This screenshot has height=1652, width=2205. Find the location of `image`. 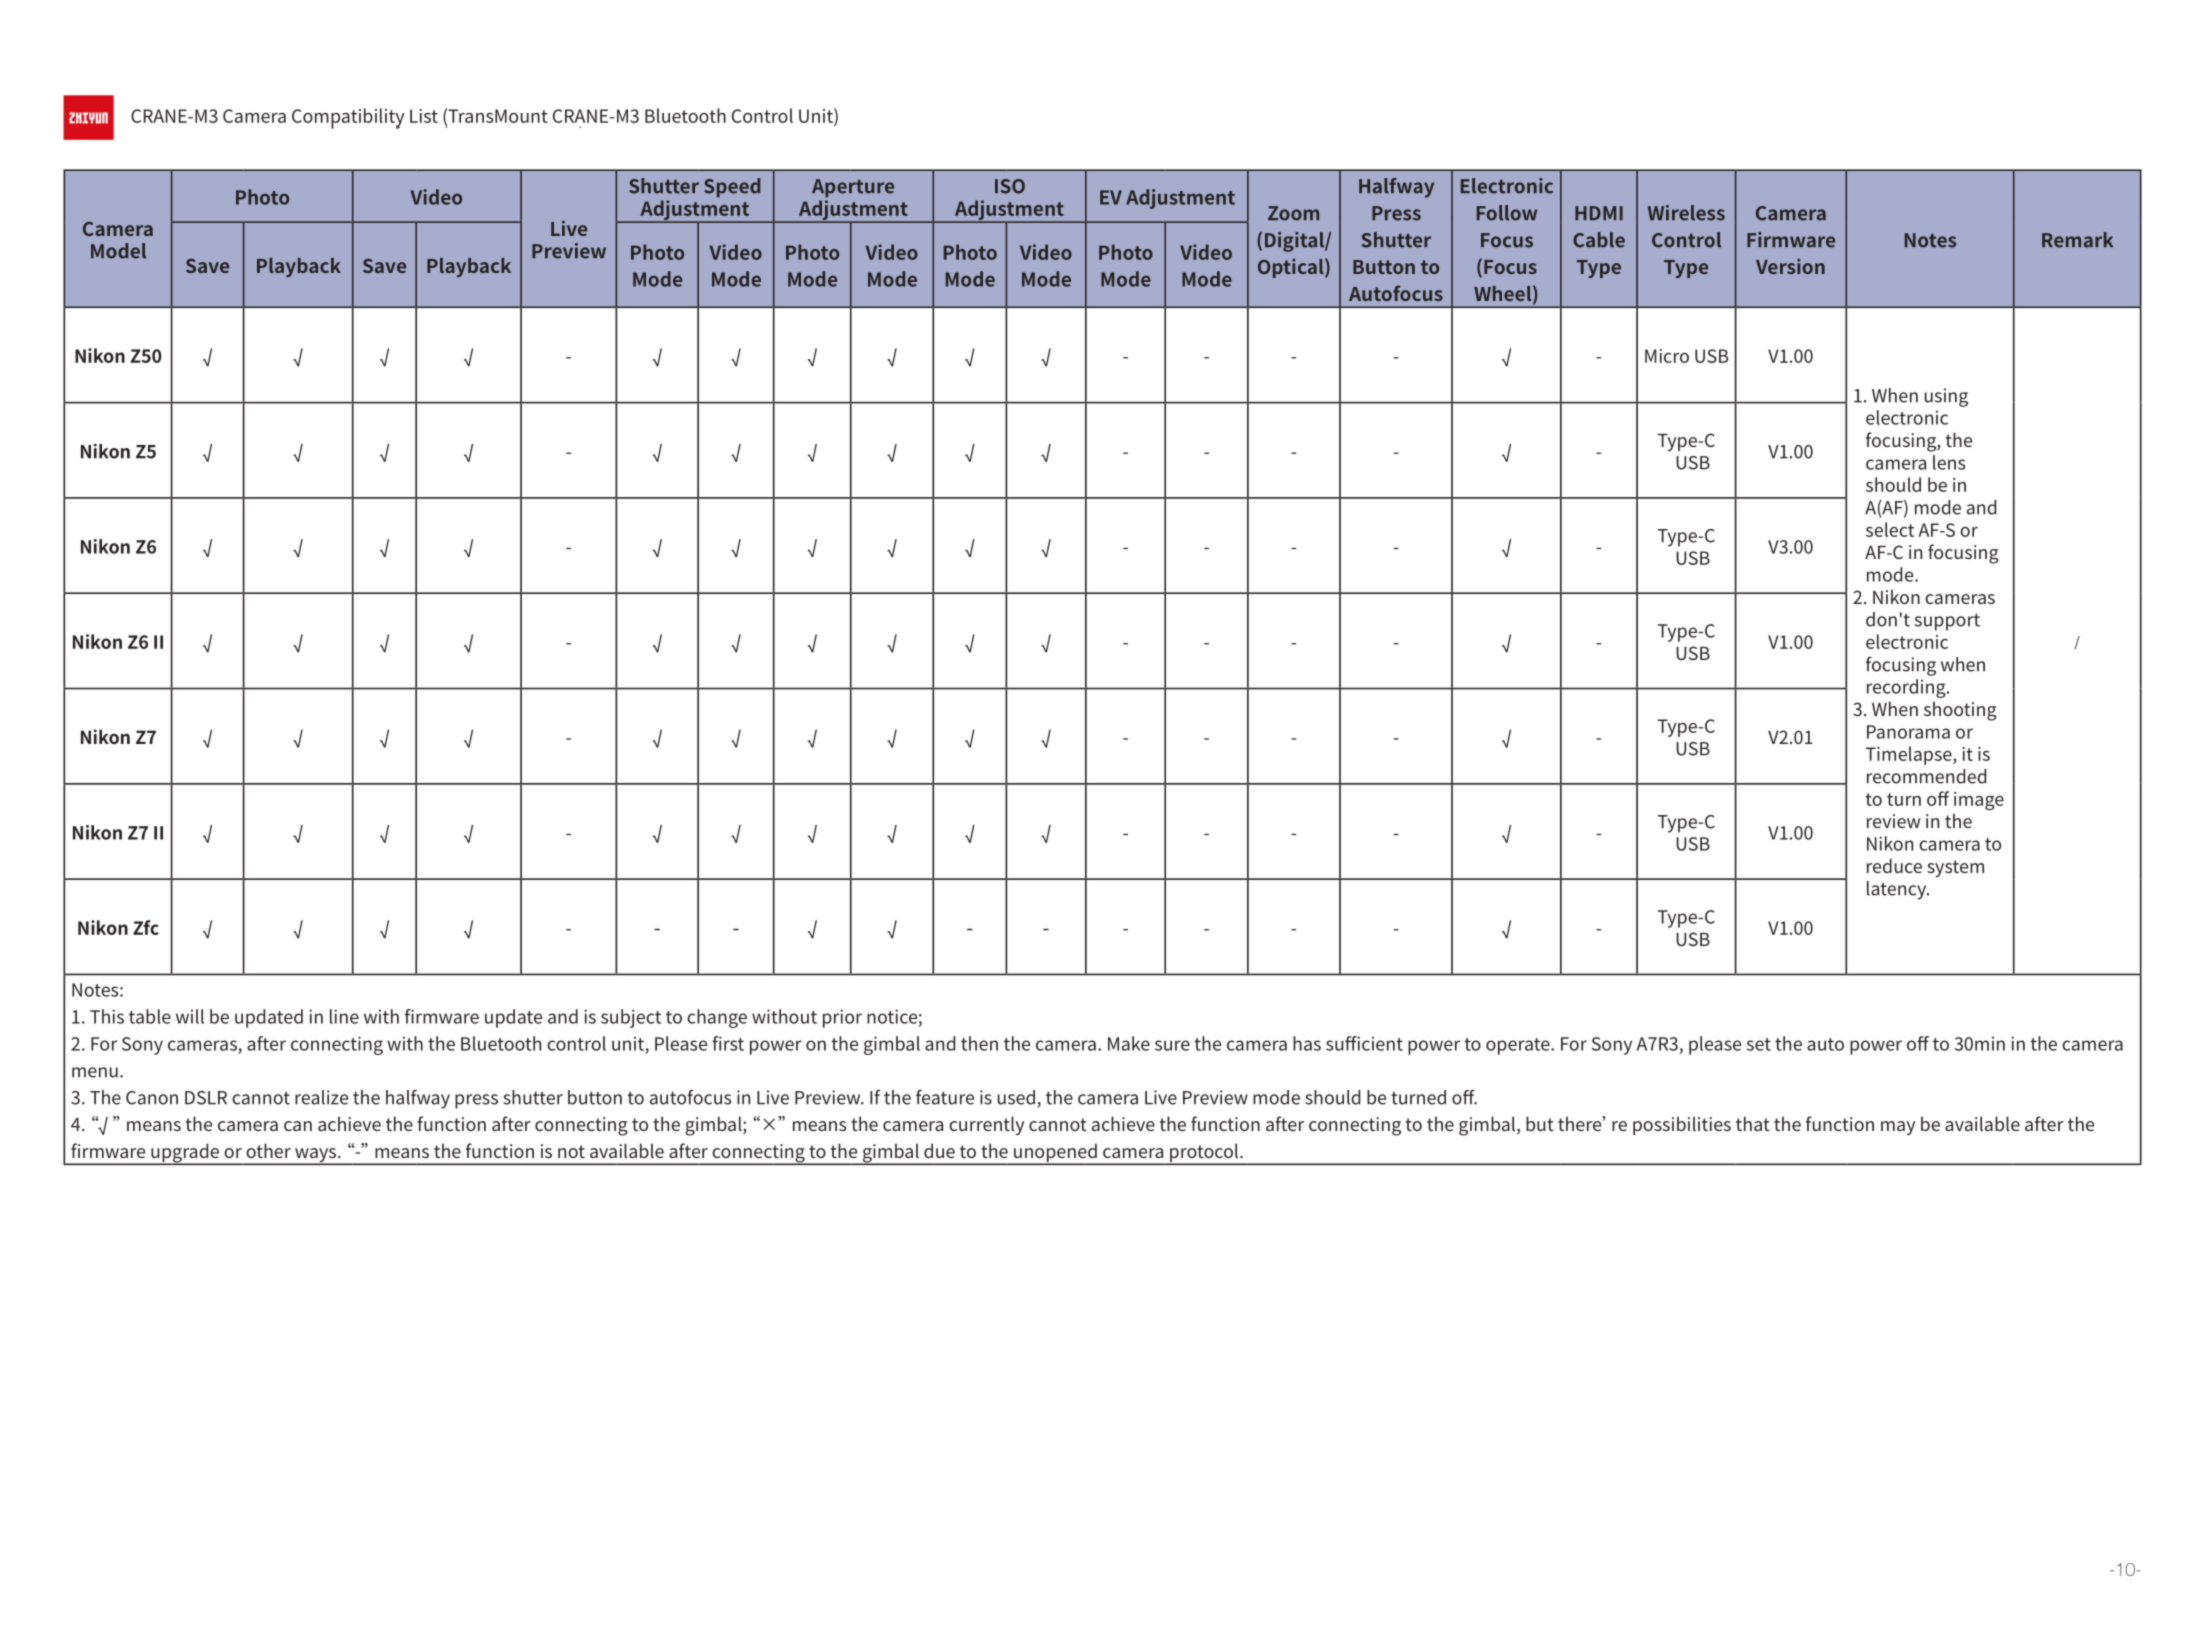

image is located at coordinates (1979, 801).
